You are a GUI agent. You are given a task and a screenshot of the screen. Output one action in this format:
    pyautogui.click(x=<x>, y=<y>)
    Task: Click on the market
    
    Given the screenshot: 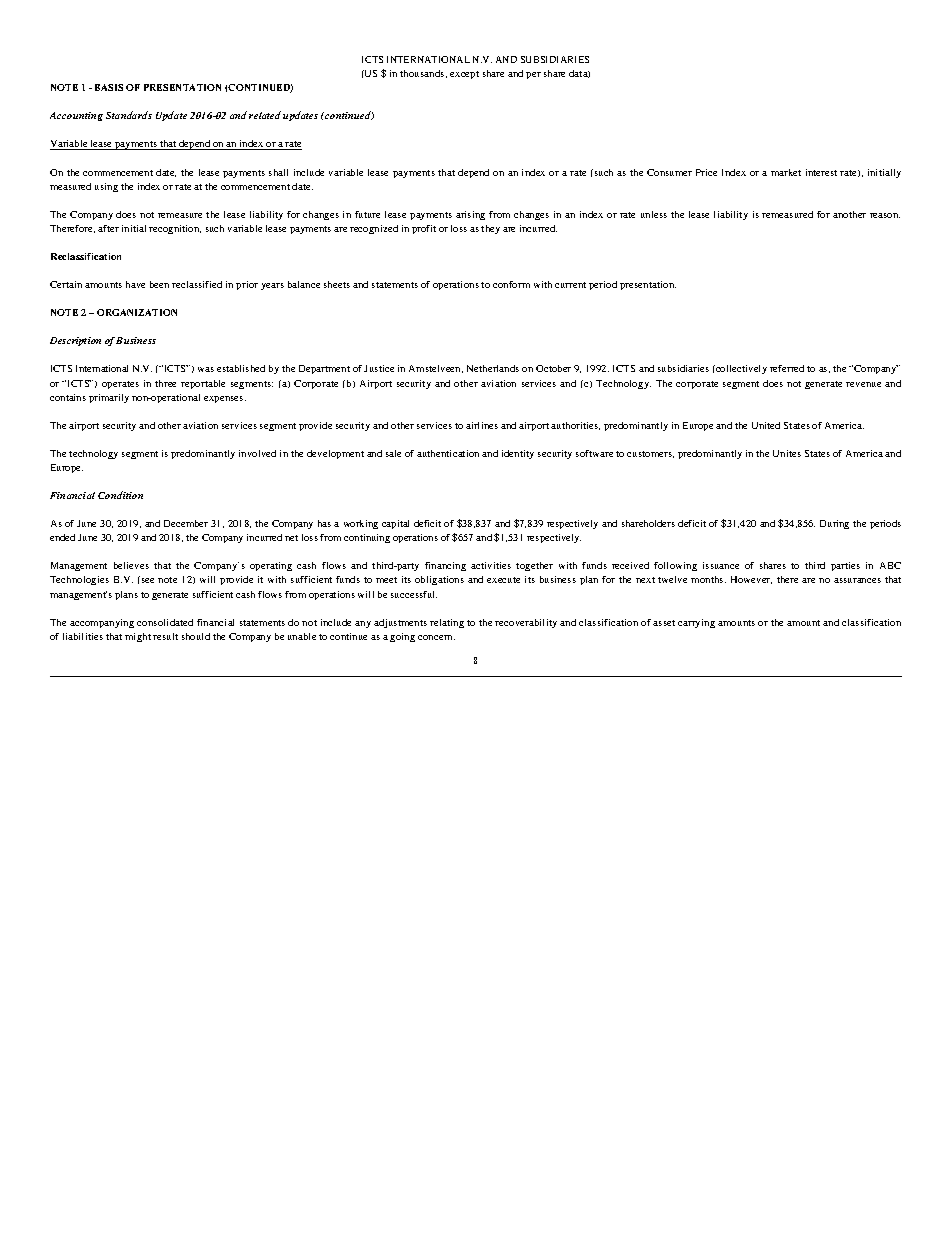 What is the action you would take?
    pyautogui.click(x=786, y=172)
